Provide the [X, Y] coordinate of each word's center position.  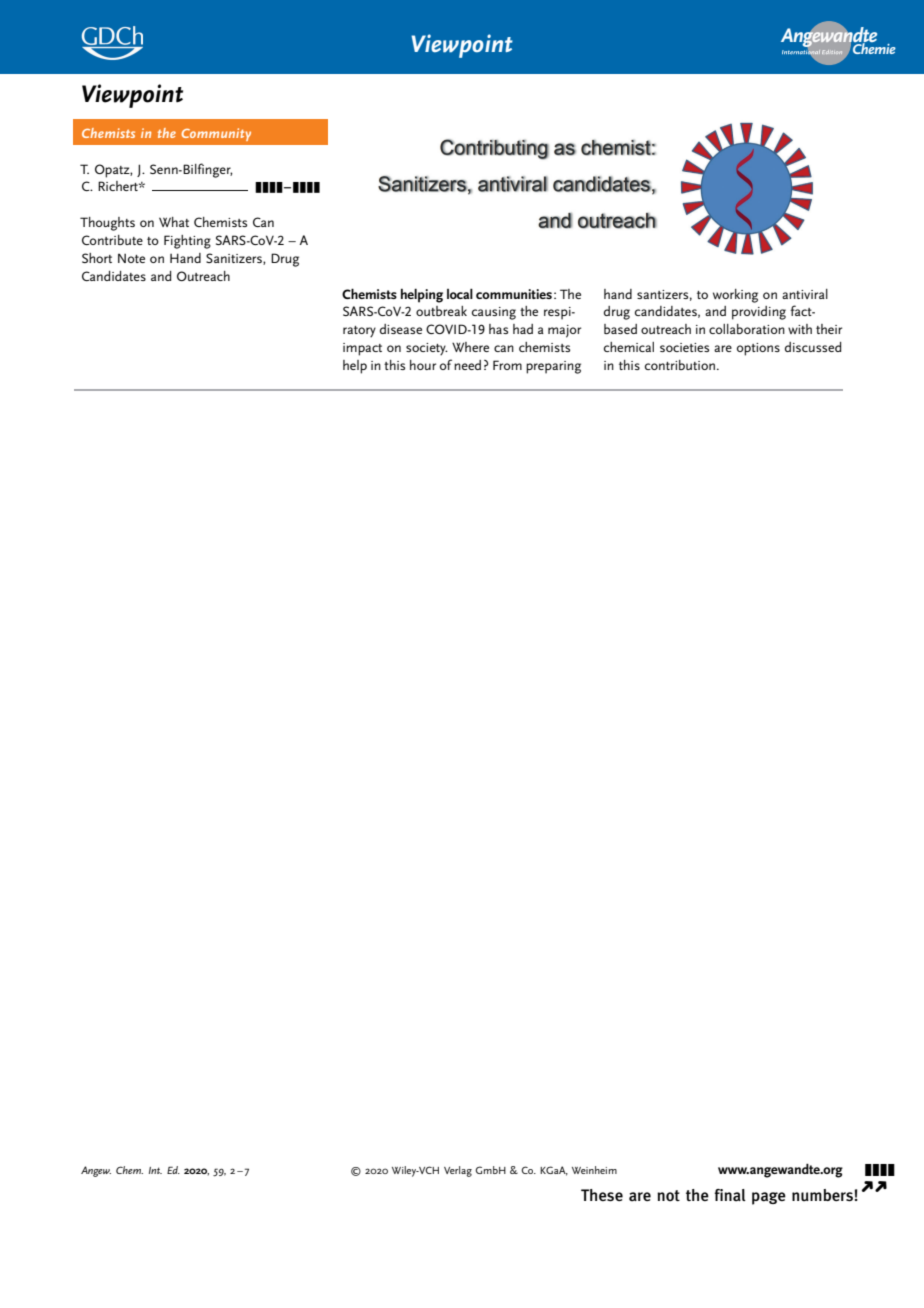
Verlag [458, 1171]
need [467, 365]
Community [216, 134]
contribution [680, 365]
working [735, 296]
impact [362, 349]
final [730, 1195]
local [460, 293]
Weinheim [594, 1170]
